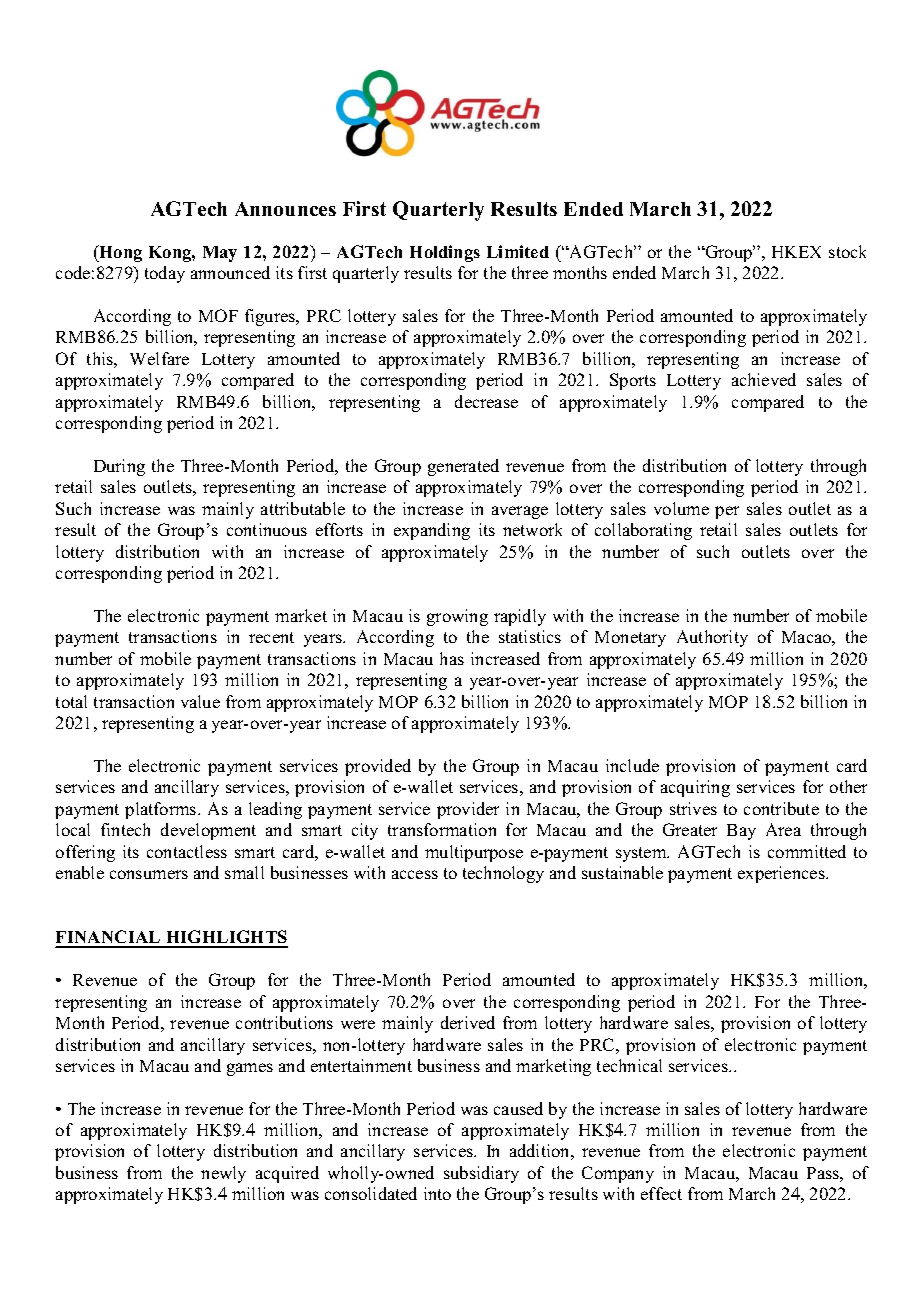 This document has width=924, height=1307. What do you see at coordinates (452, 658) in the document?
I see `has` at bounding box center [452, 658].
